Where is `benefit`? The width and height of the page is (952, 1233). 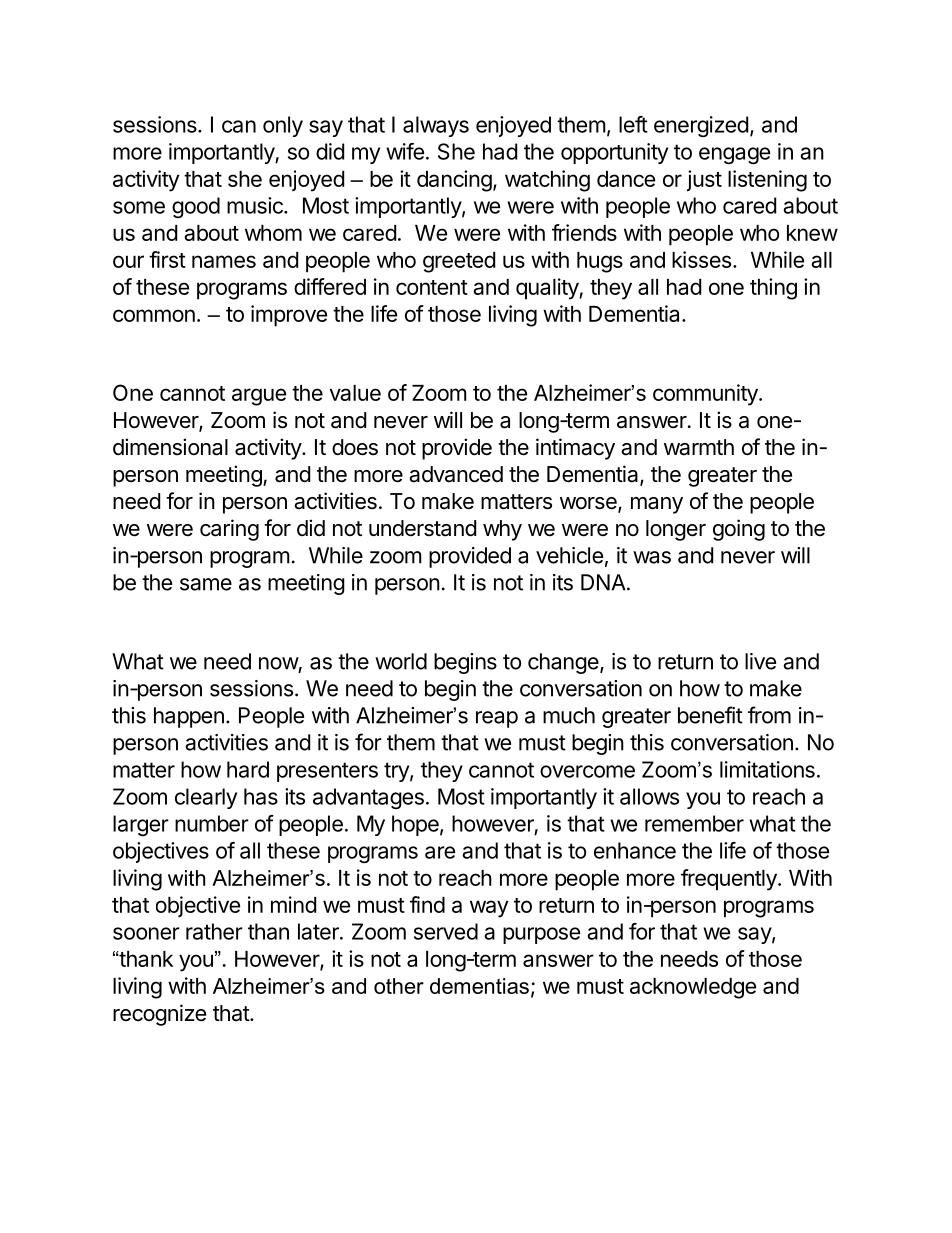 benefit is located at coordinates (710, 715).
